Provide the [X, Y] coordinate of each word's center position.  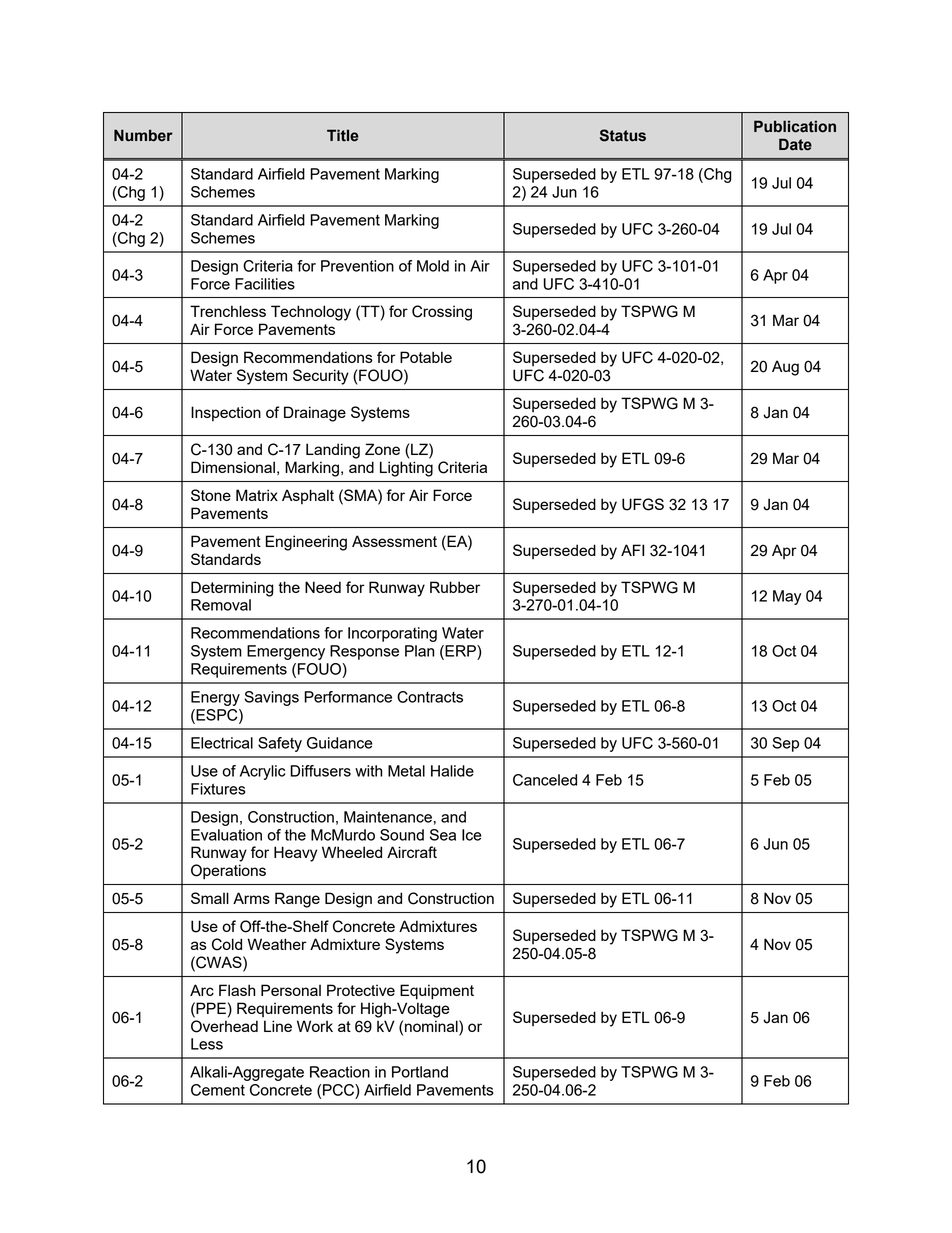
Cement [218, 1090]
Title [343, 135]
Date [795, 144]
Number [143, 135]
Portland [420, 1072]
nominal [432, 1026]
